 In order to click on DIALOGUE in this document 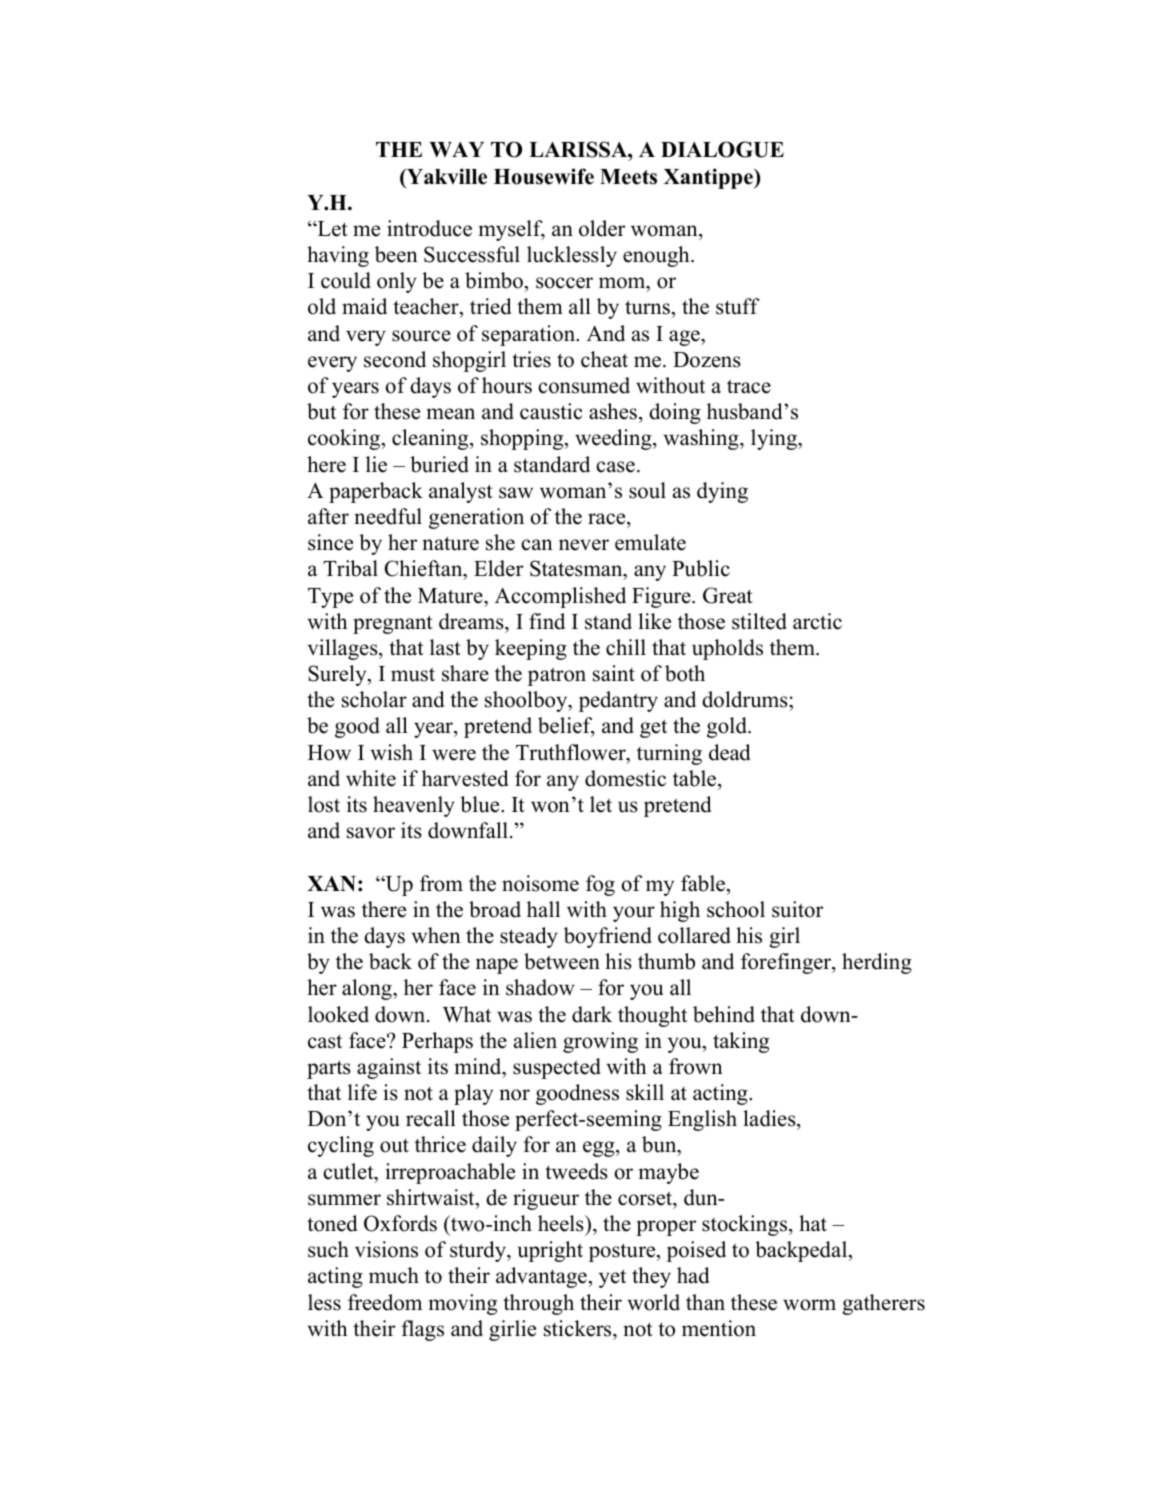, I will do `click(722, 149)`.
